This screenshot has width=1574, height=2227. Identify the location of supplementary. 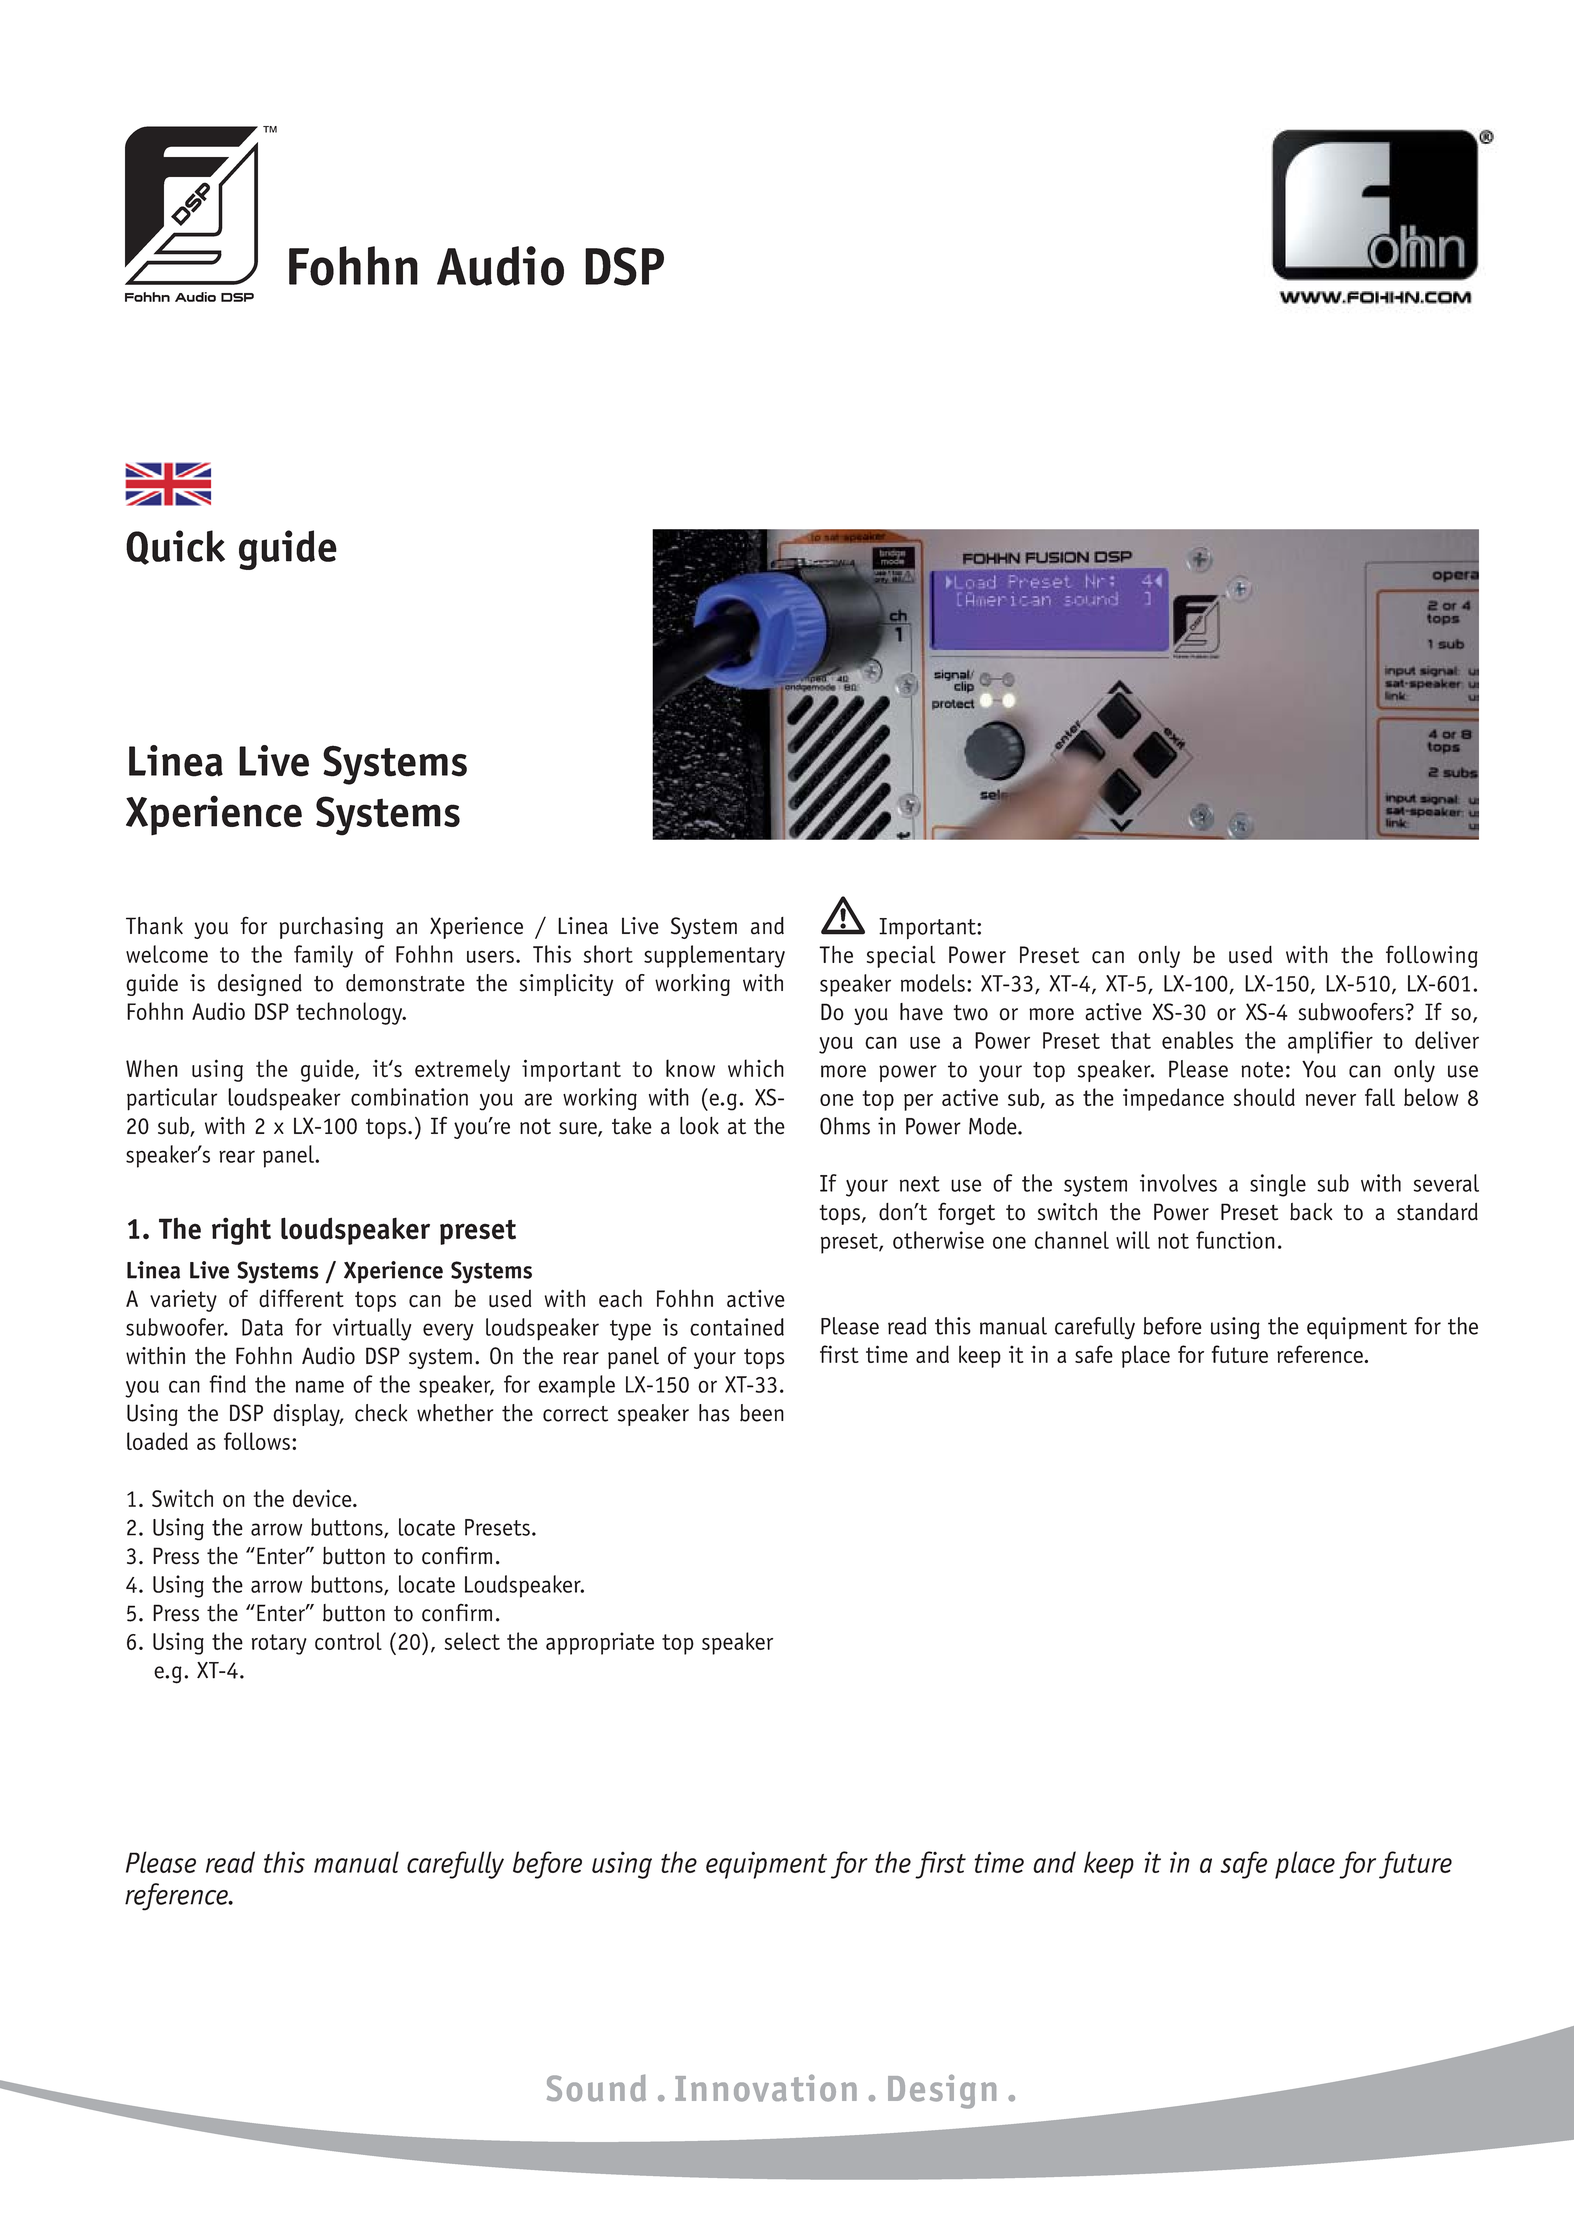
(714, 956).
